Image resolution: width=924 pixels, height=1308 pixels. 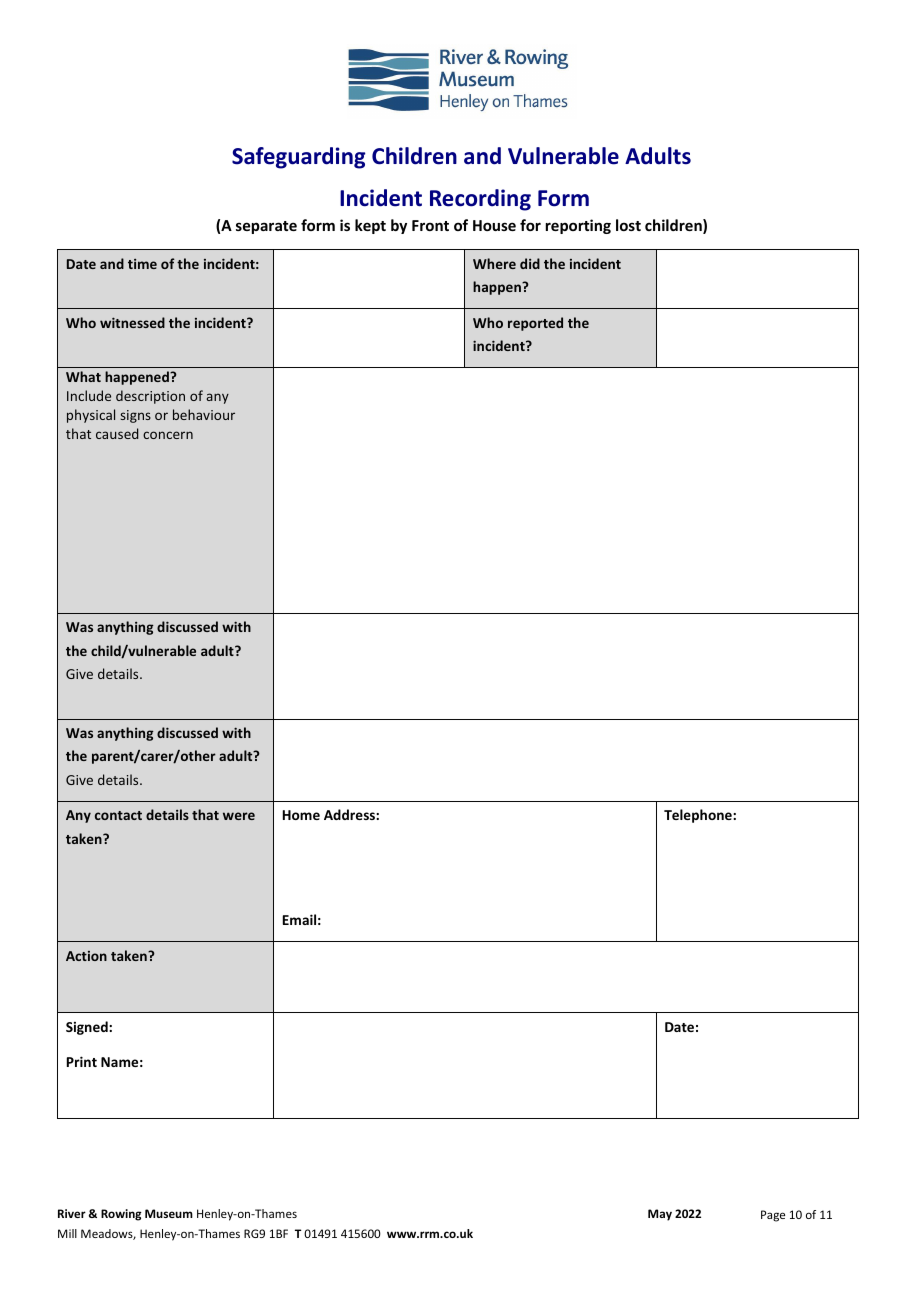 What do you see at coordinates (535, 324) in the document?
I see `reported` at bounding box center [535, 324].
